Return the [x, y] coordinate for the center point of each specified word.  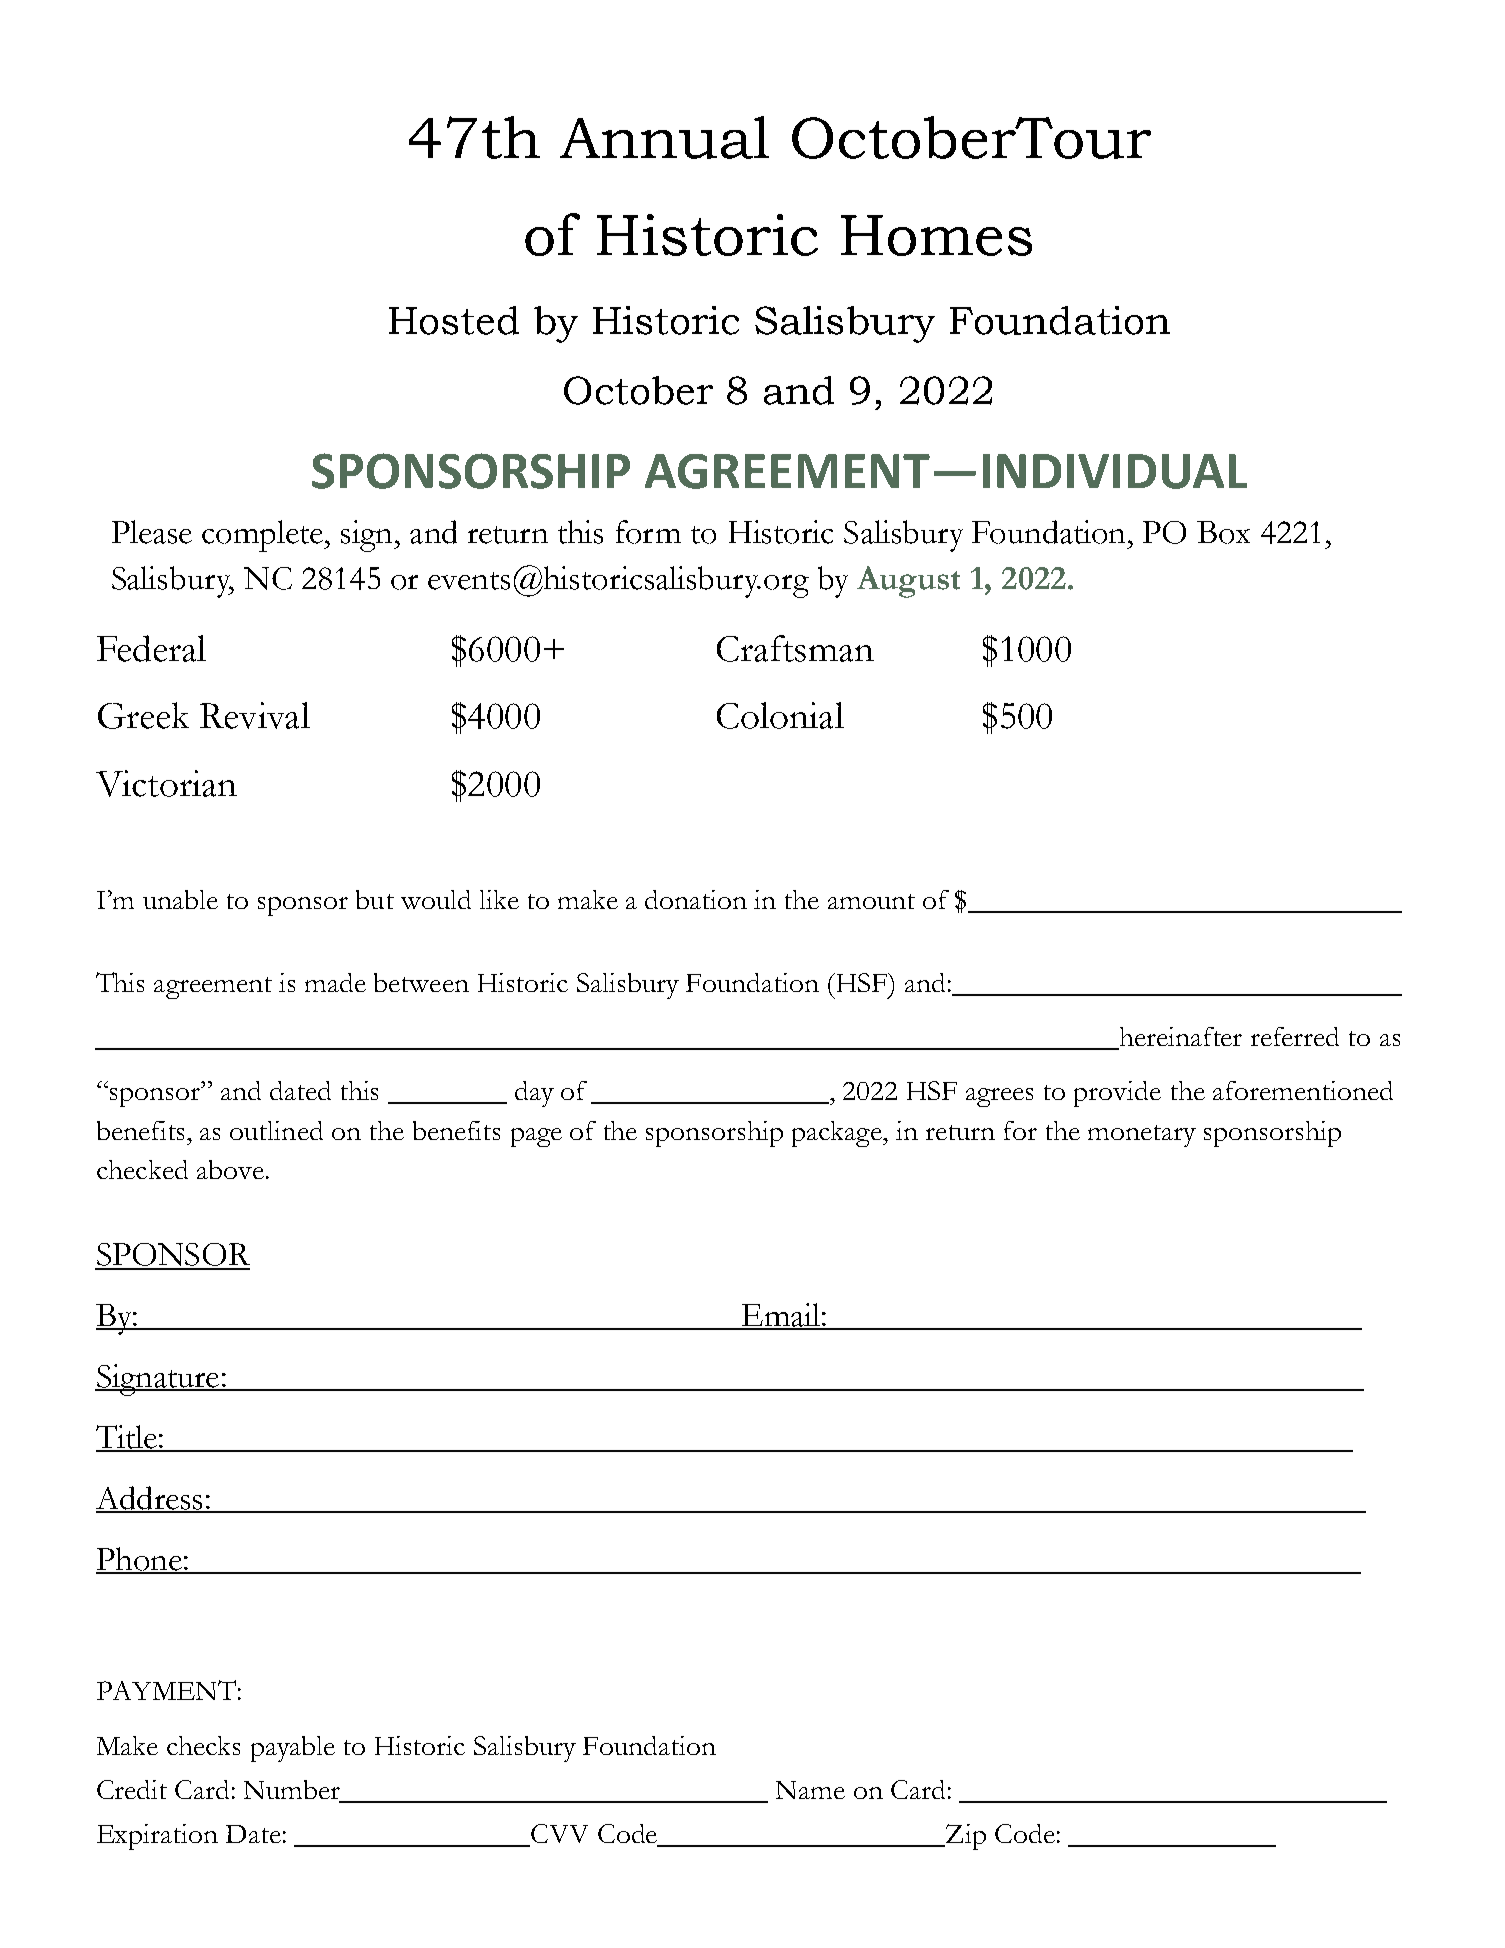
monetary [1142, 1136]
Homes [936, 235]
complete [264, 536]
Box [1223, 532]
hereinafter [1179, 1038]
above [230, 1169]
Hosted [454, 320]
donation [696, 899]
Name [810, 1790]
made [335, 982]
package [838, 1134]
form [648, 532]
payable [293, 1749]
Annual [664, 137]
